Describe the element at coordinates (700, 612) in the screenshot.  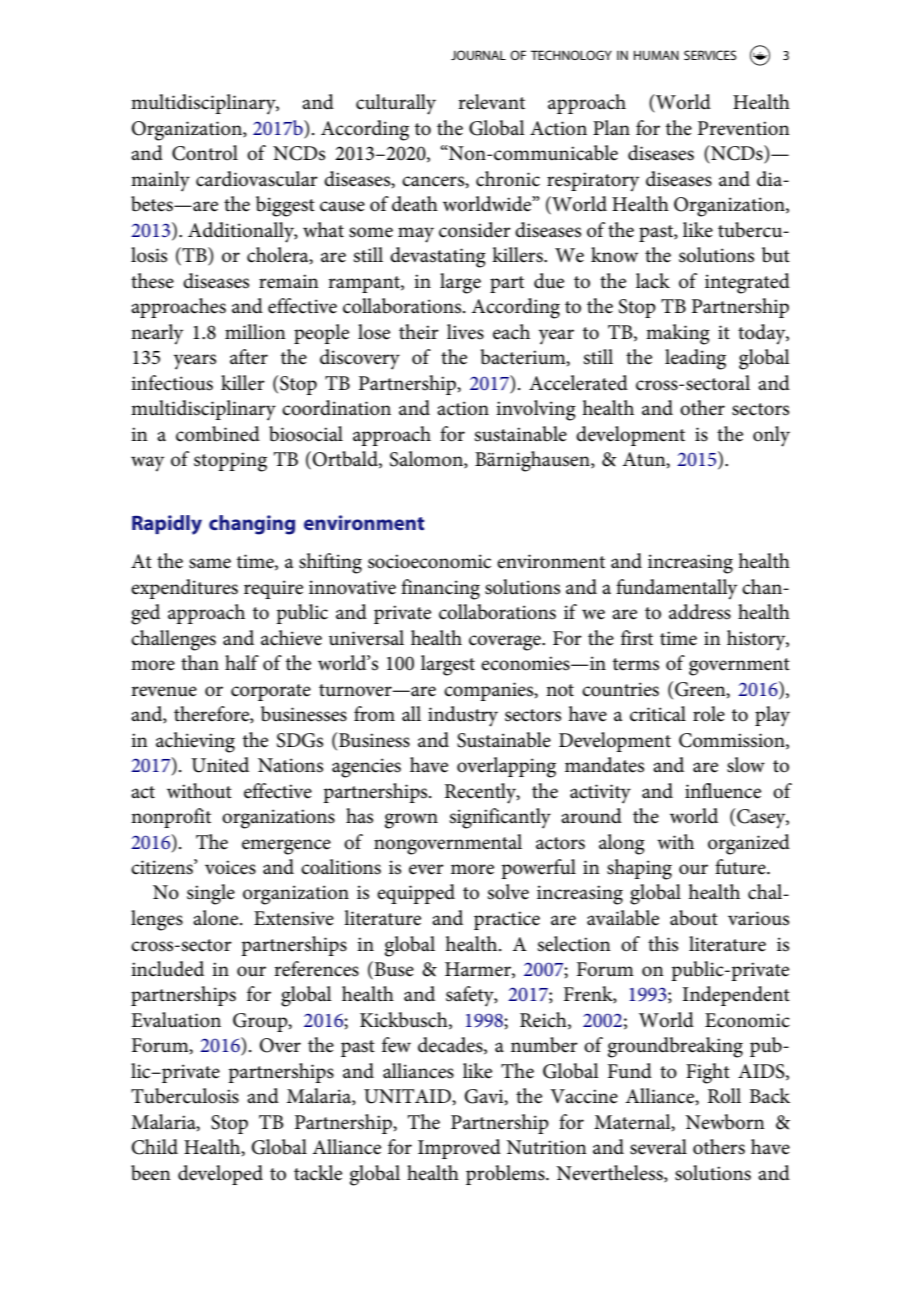
I see `address` at that location.
